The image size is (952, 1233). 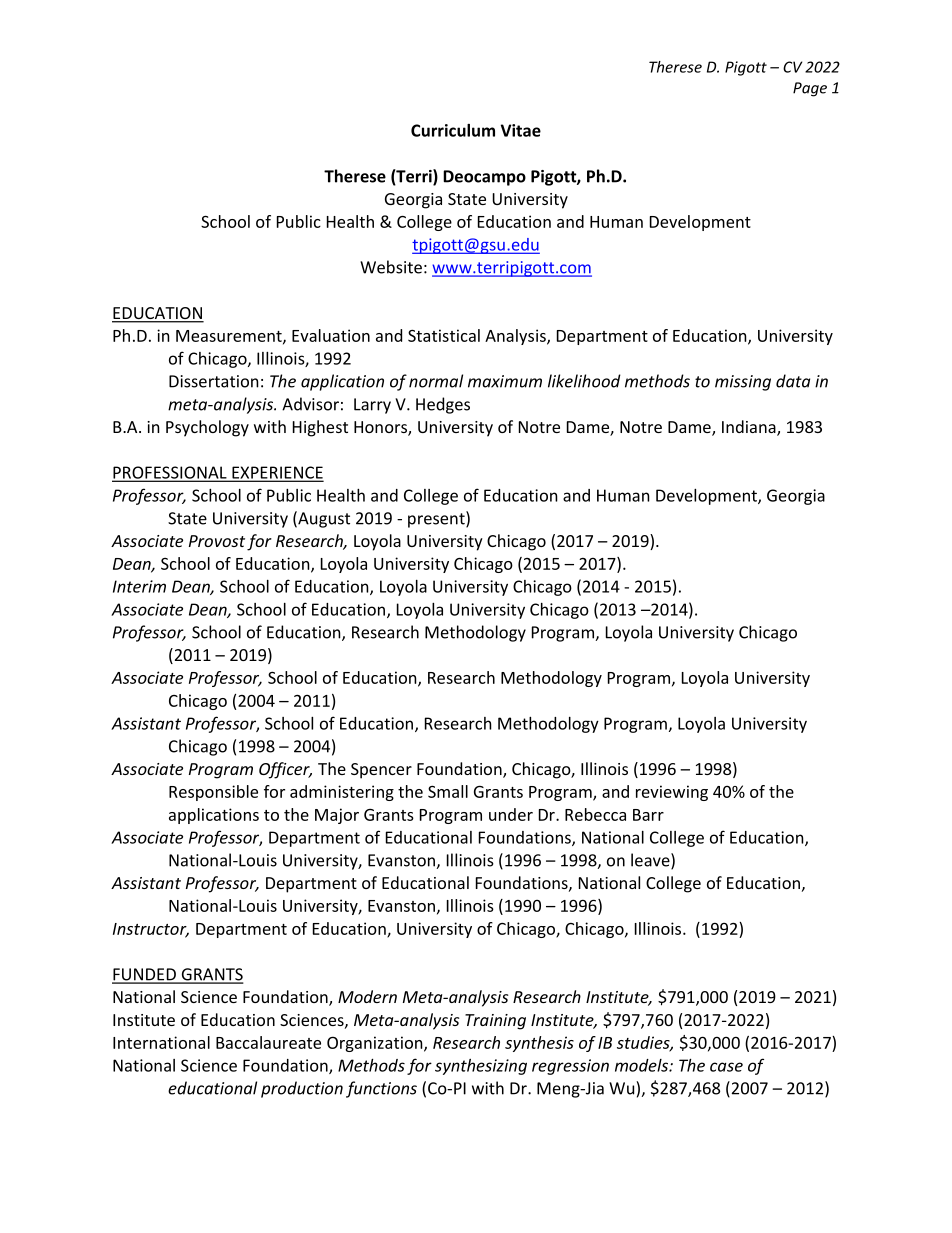 I want to click on Vitae, so click(x=521, y=130).
